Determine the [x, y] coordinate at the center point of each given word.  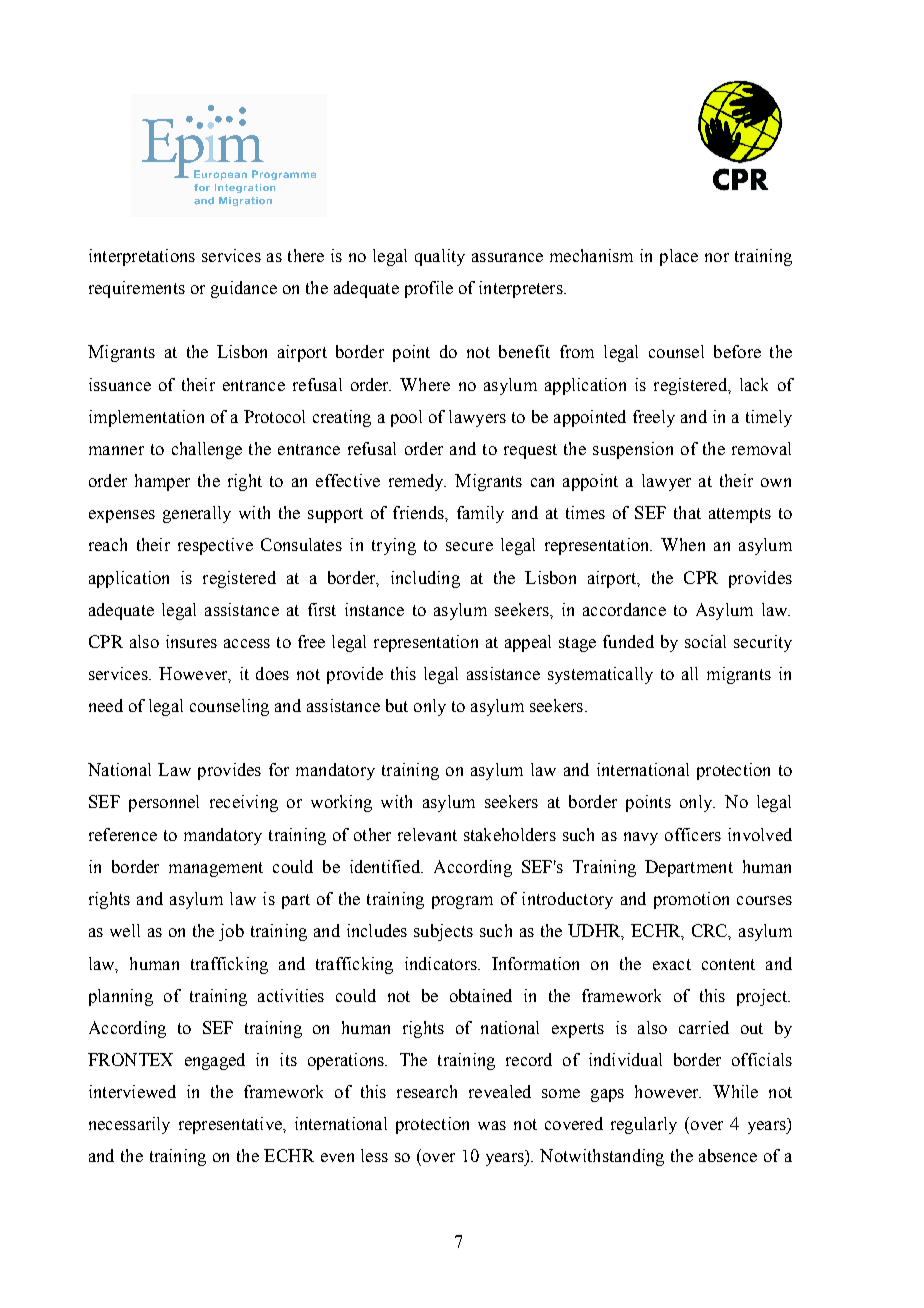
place [679, 257]
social [705, 641]
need [106, 705]
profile [429, 289]
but [397, 705]
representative [231, 1125]
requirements [137, 289]
